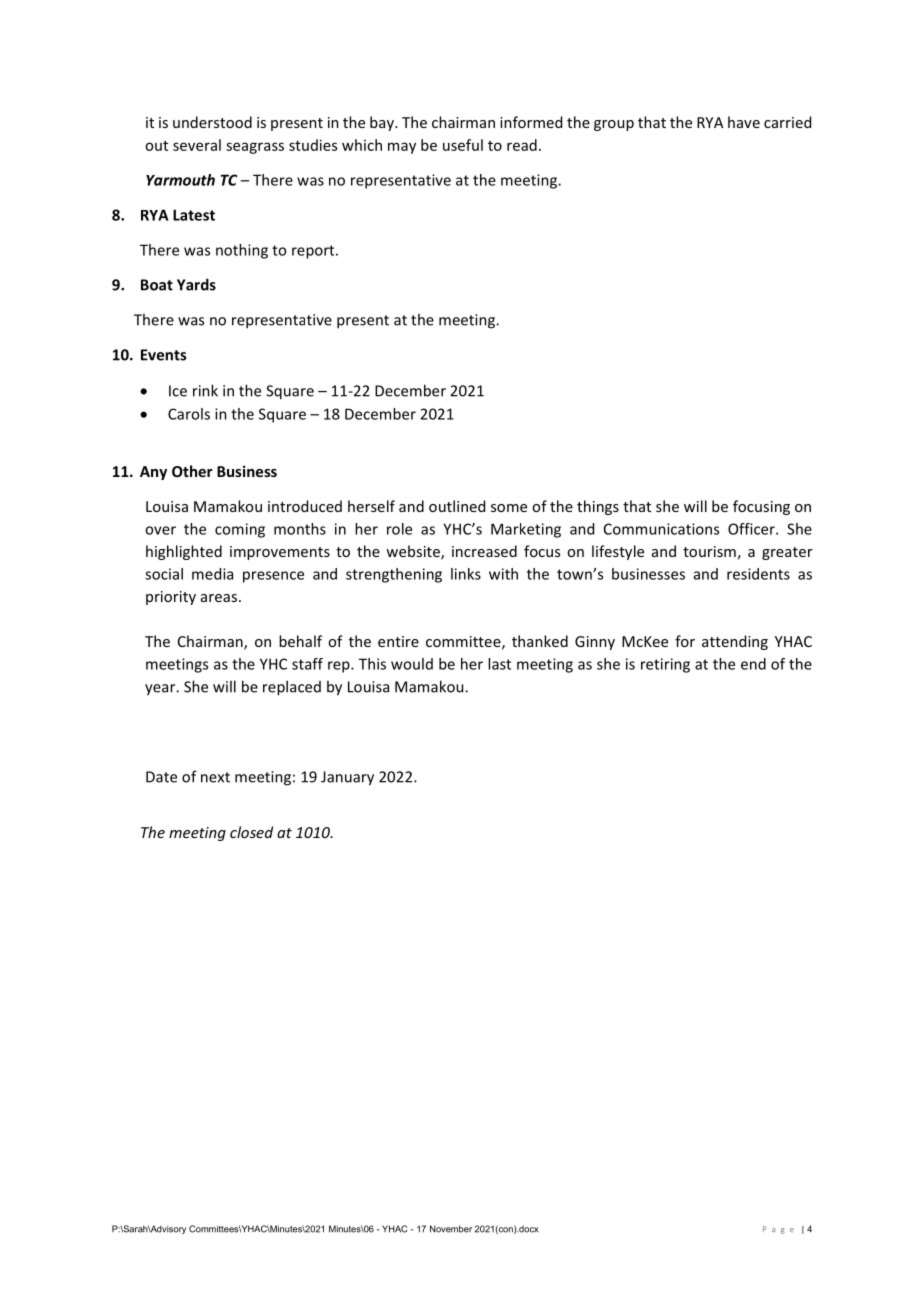 The height and width of the image is (1308, 924). I want to click on replaced, so click(292, 688).
